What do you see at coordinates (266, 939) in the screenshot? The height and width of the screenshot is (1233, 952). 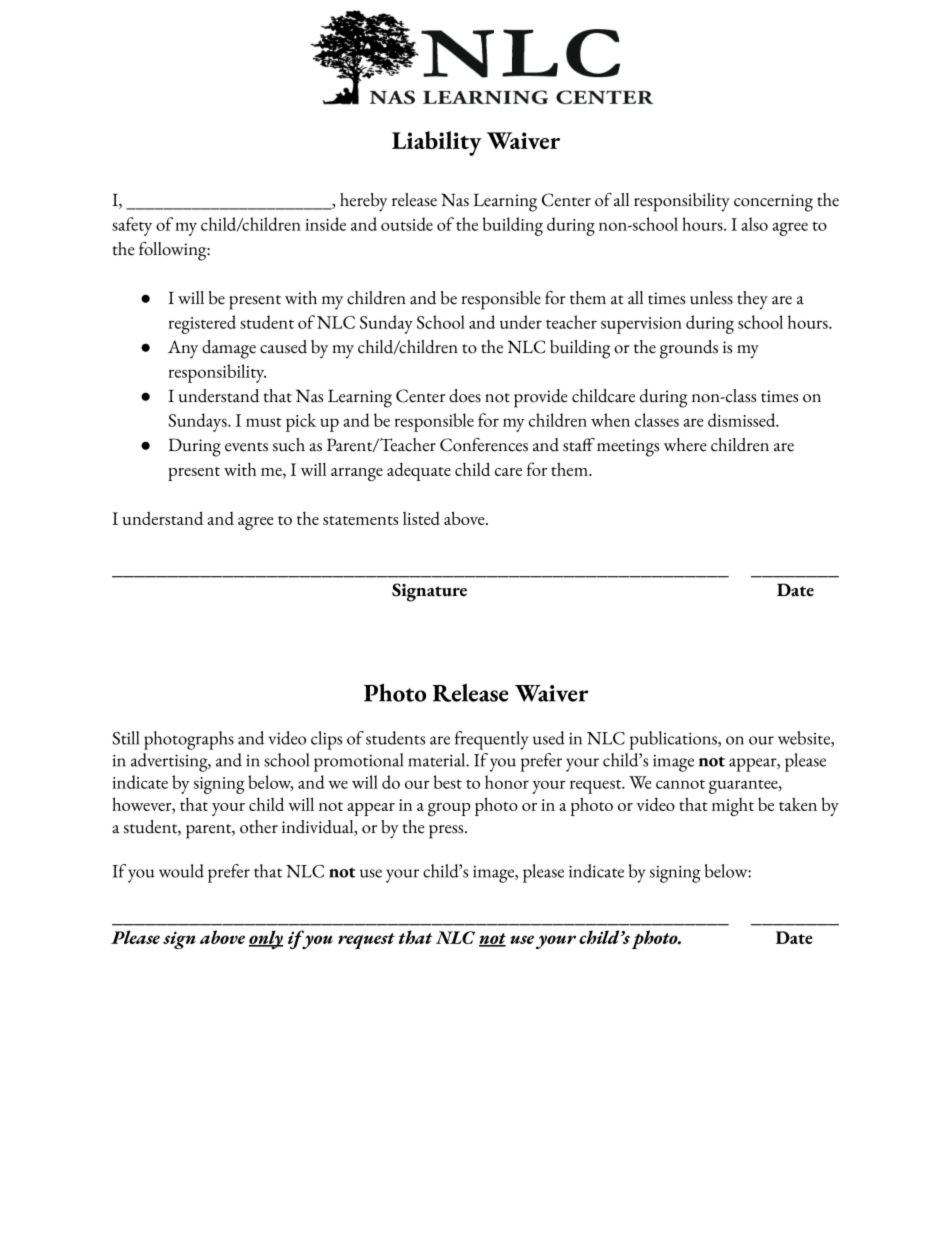 I see `only` at bounding box center [266, 939].
